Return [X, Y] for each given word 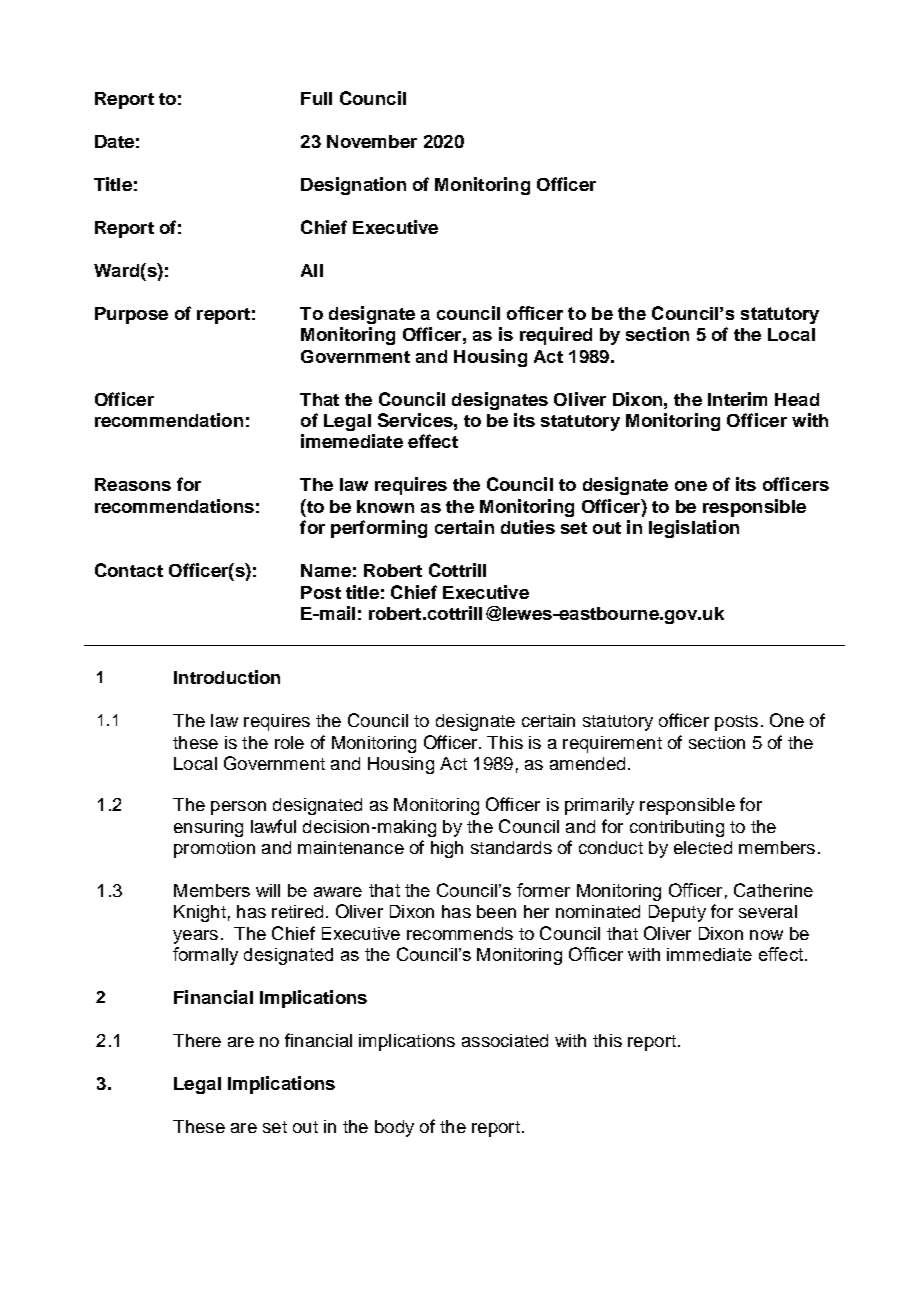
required [556, 336]
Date [114, 141]
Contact [129, 570]
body [394, 1128]
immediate [709, 954]
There [197, 1040]
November [372, 141]
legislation [694, 529]
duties [528, 527]
